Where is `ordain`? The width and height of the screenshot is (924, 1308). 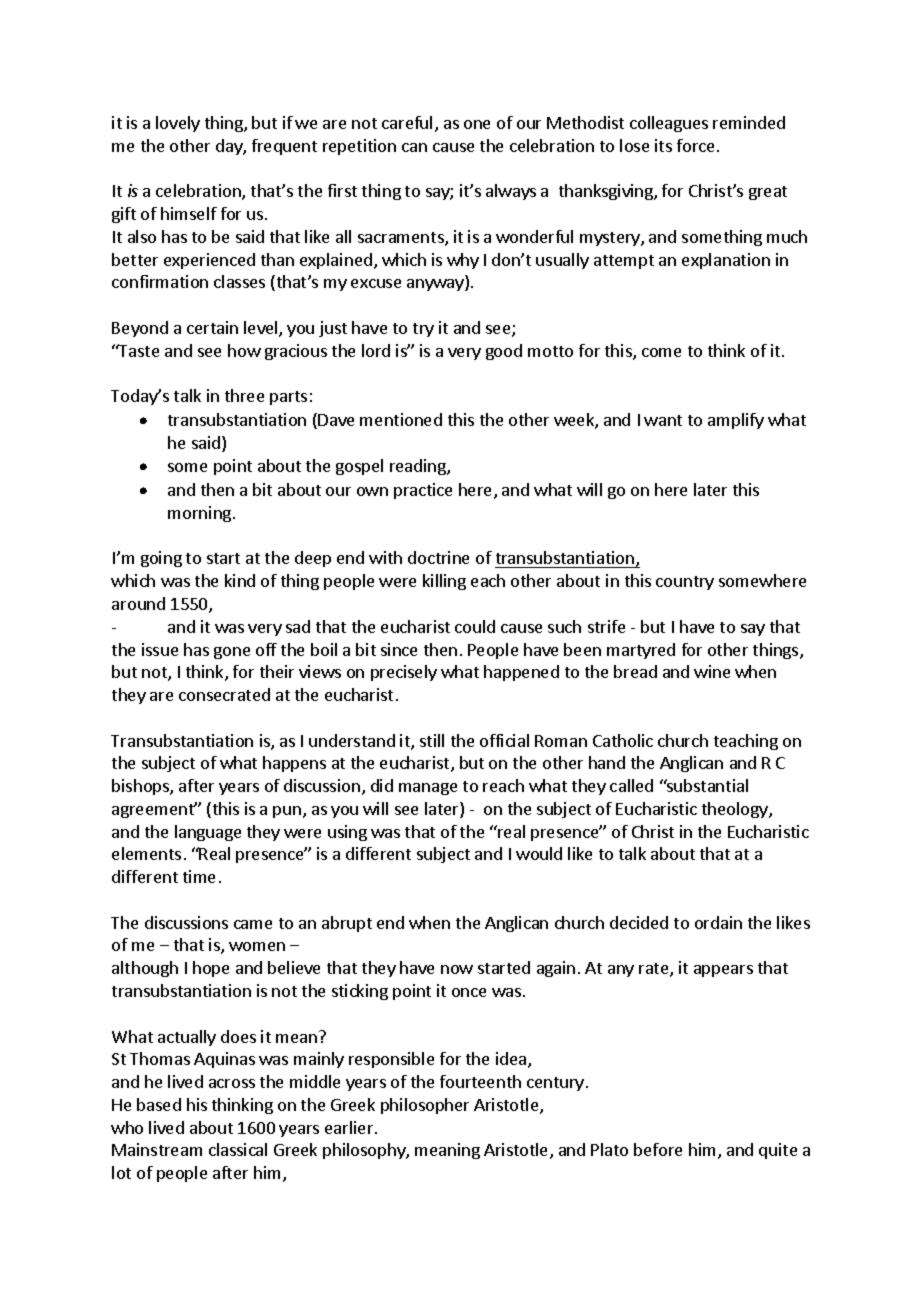
ordain is located at coordinates (718, 922).
